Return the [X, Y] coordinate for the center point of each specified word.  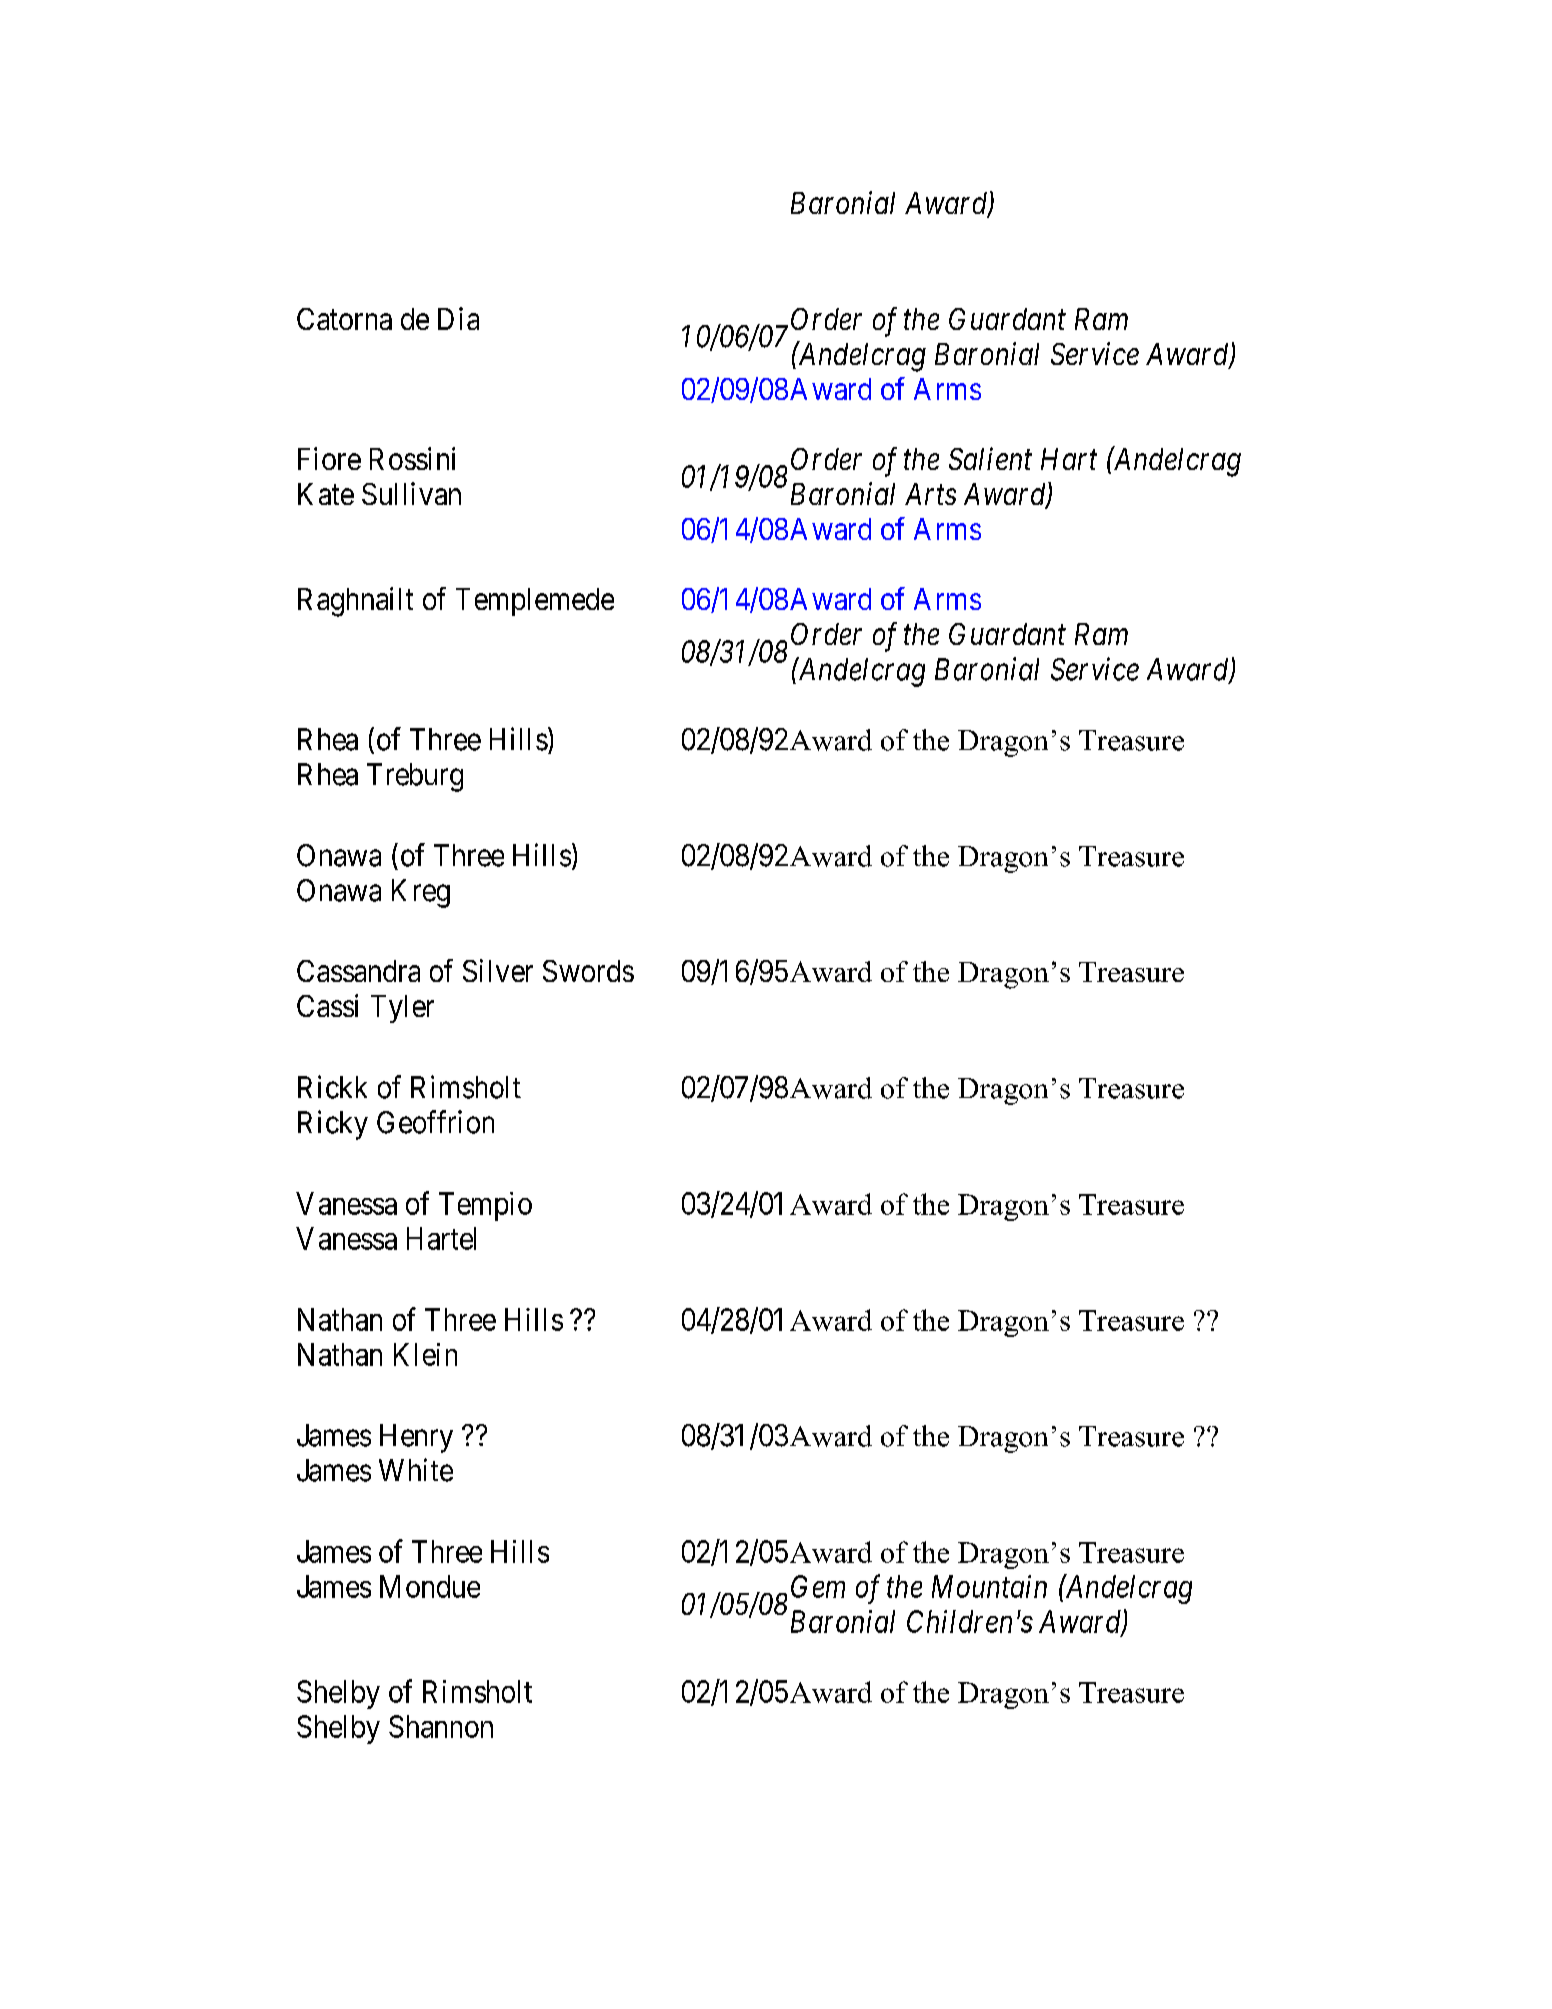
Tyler [402, 1009]
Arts [930, 494]
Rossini [412, 458]
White [416, 1470]
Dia [458, 318]
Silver [498, 970]
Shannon [441, 1726]
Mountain [989, 1586]
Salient [990, 458]
